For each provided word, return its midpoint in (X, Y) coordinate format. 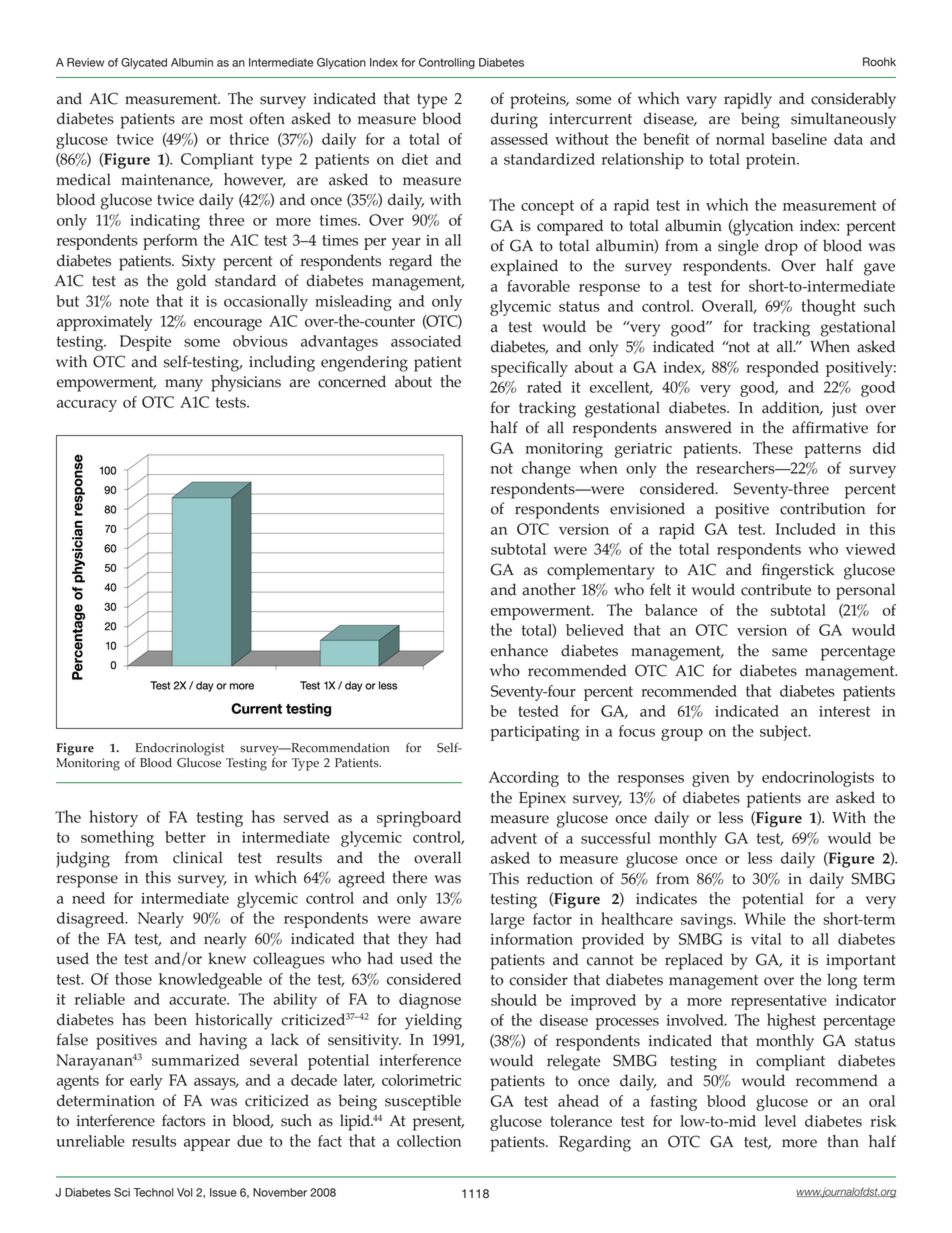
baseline (799, 139)
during (514, 120)
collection (429, 1141)
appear (207, 1145)
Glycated (144, 63)
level (780, 1121)
